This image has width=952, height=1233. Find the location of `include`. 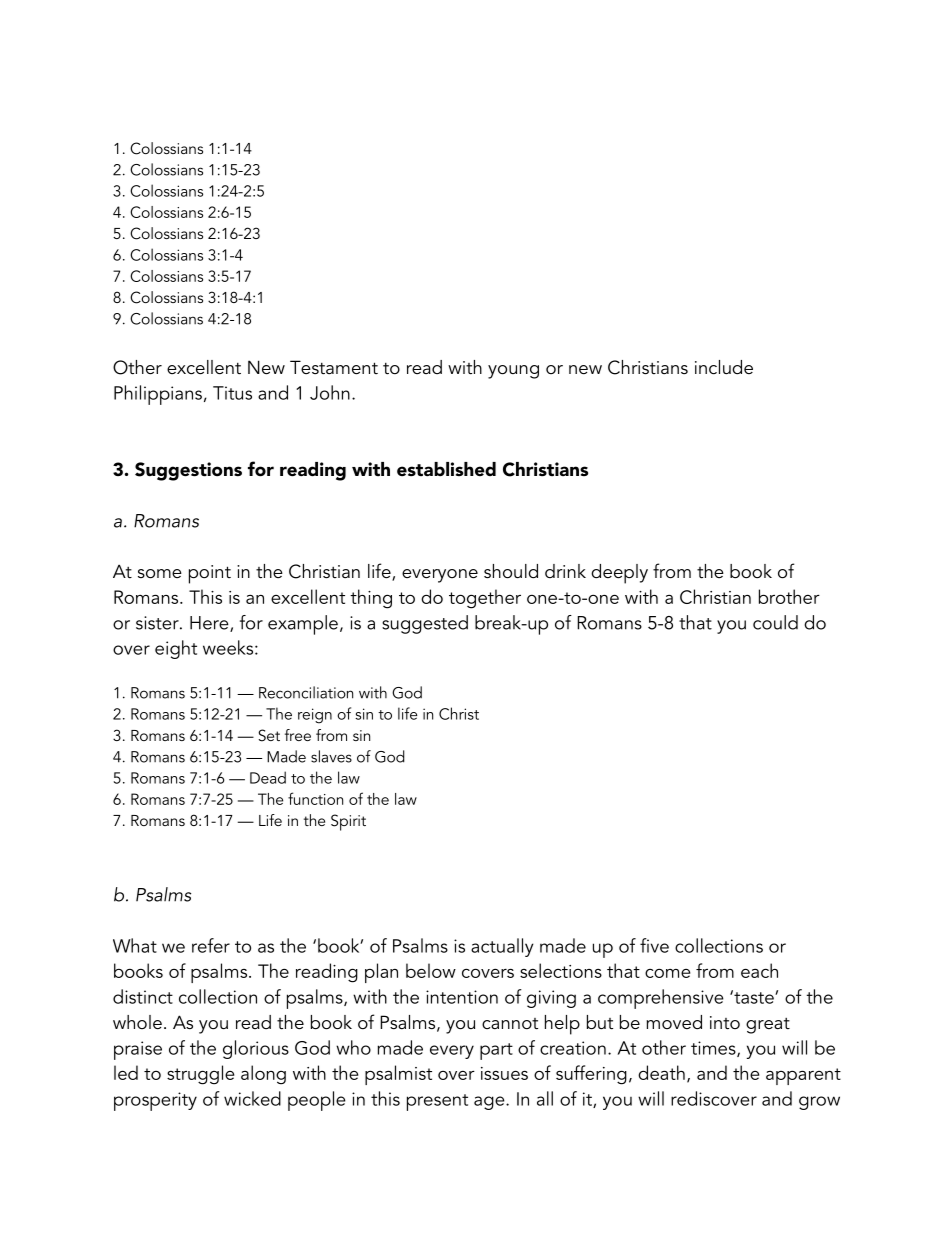

include is located at coordinates (724, 367).
